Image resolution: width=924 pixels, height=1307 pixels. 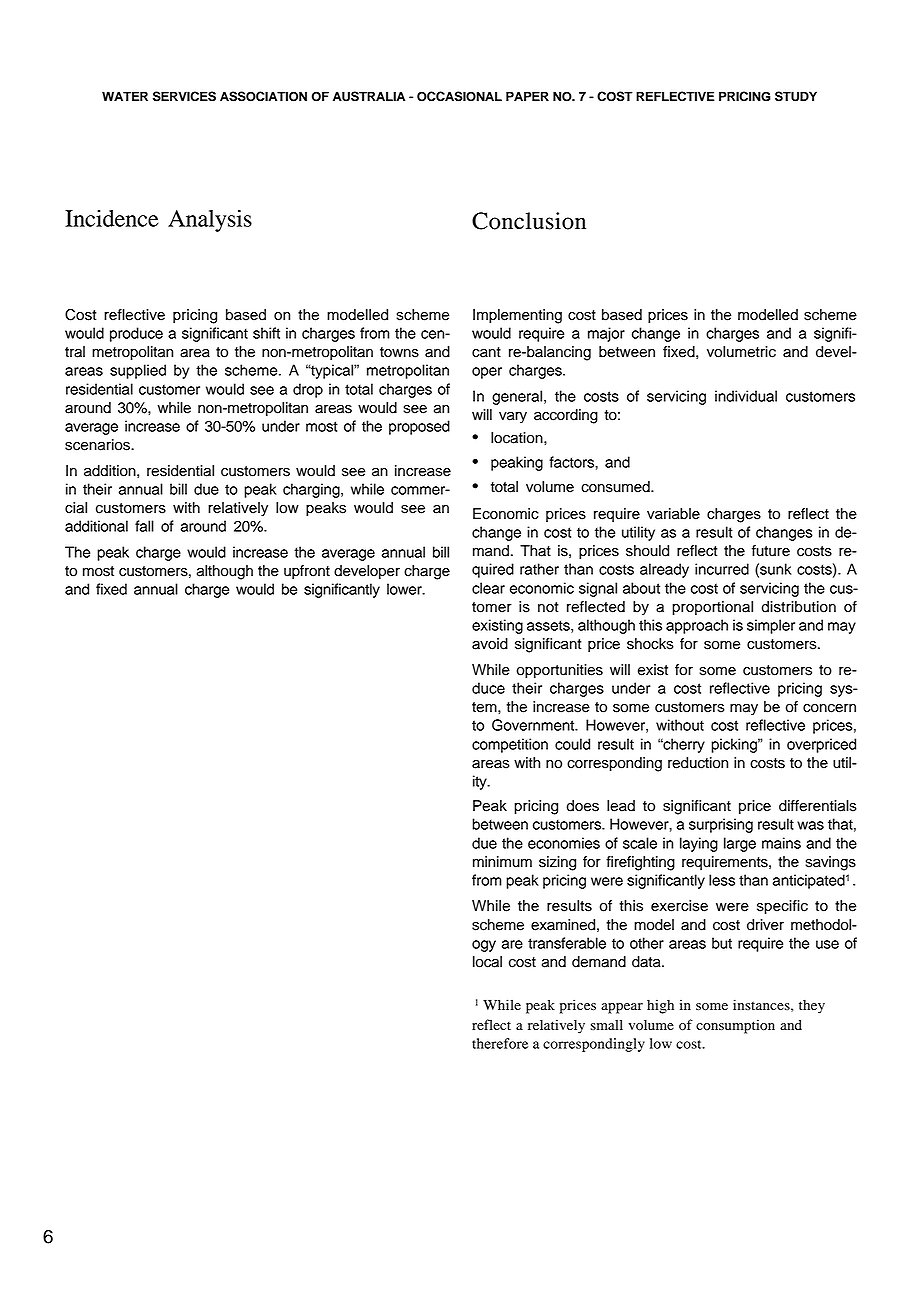 I want to click on incurred, so click(x=722, y=569).
